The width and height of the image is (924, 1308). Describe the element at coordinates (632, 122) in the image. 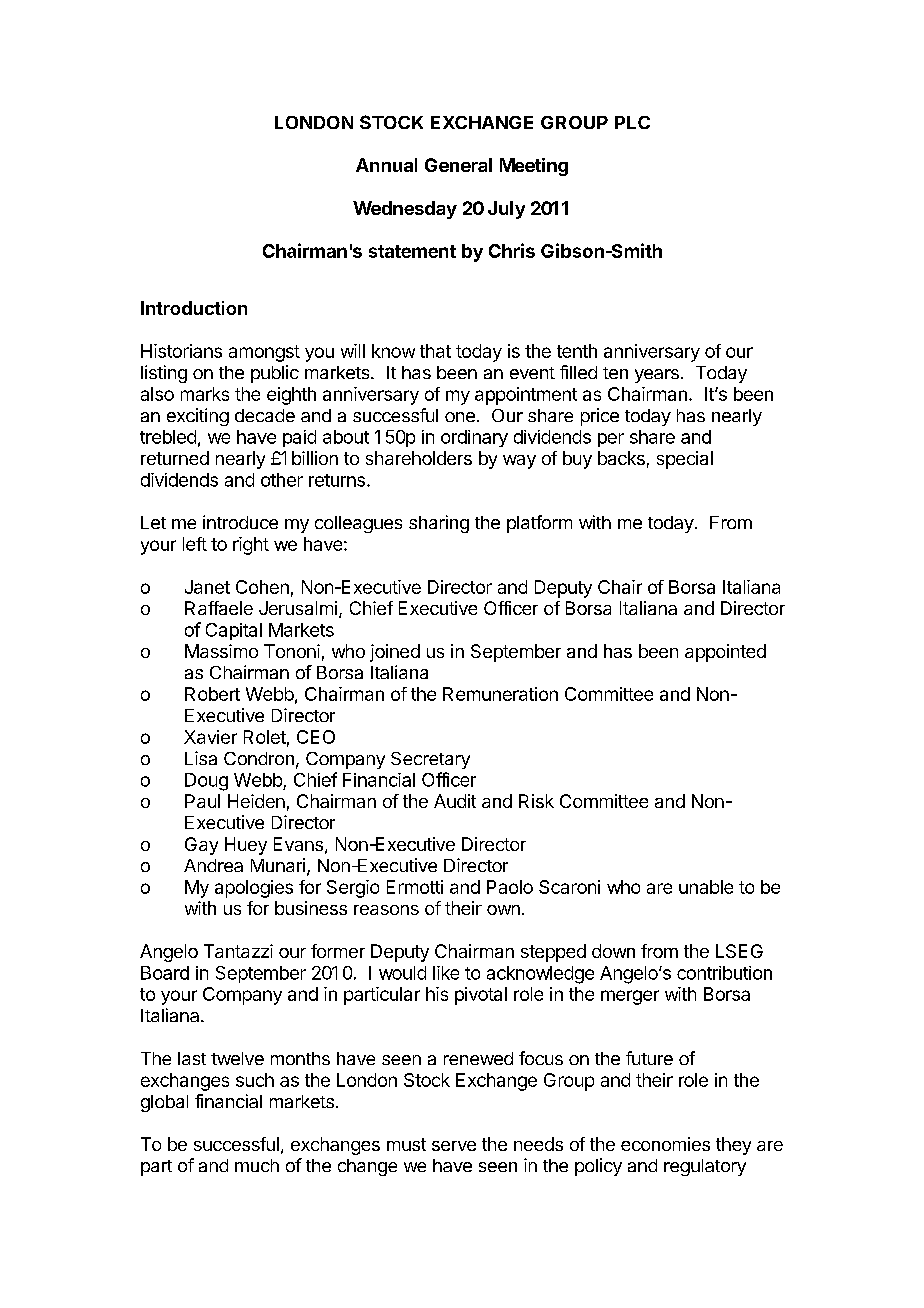

I see `PLC` at that location.
